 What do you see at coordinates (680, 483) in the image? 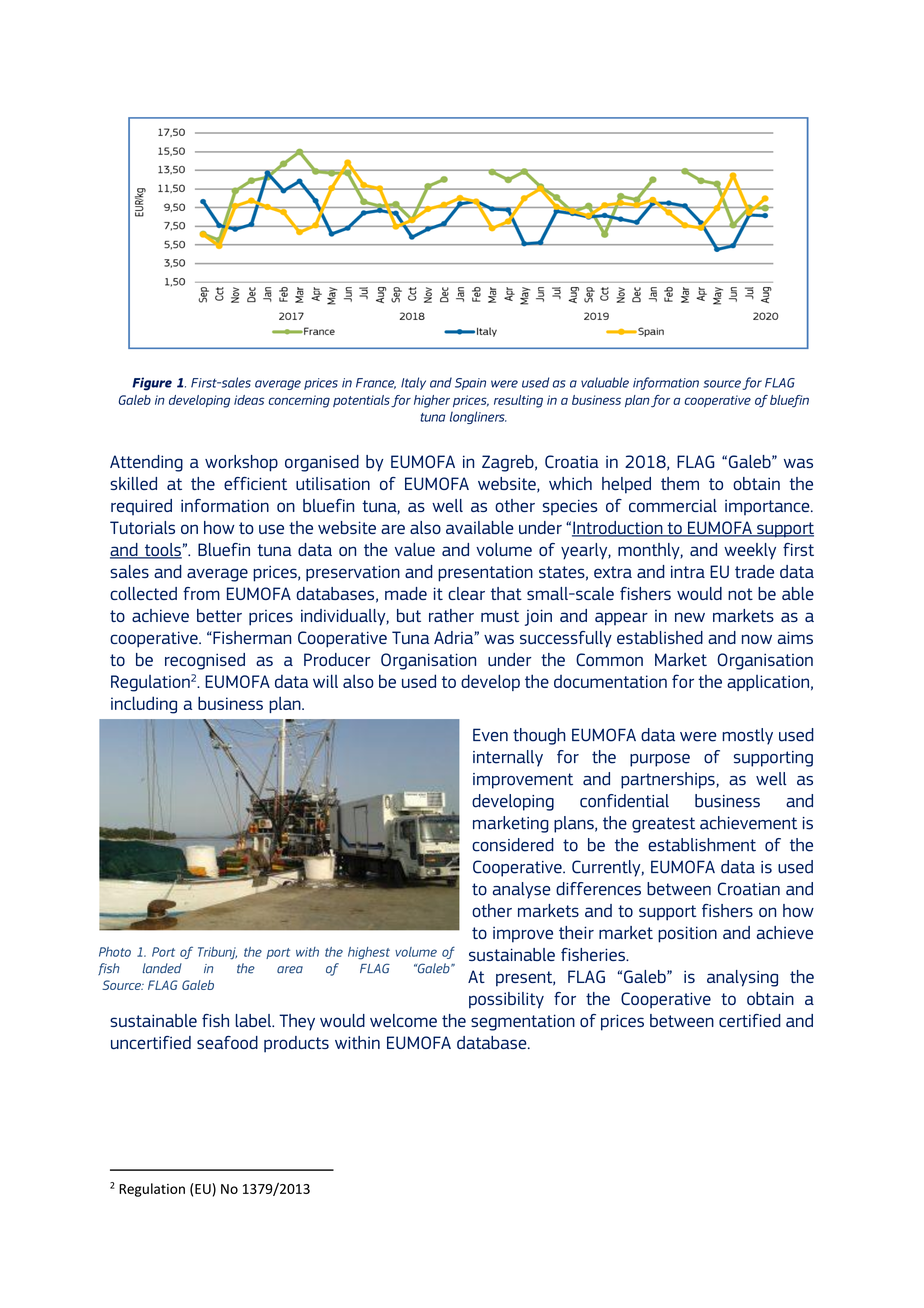
I see `them` at bounding box center [680, 483].
